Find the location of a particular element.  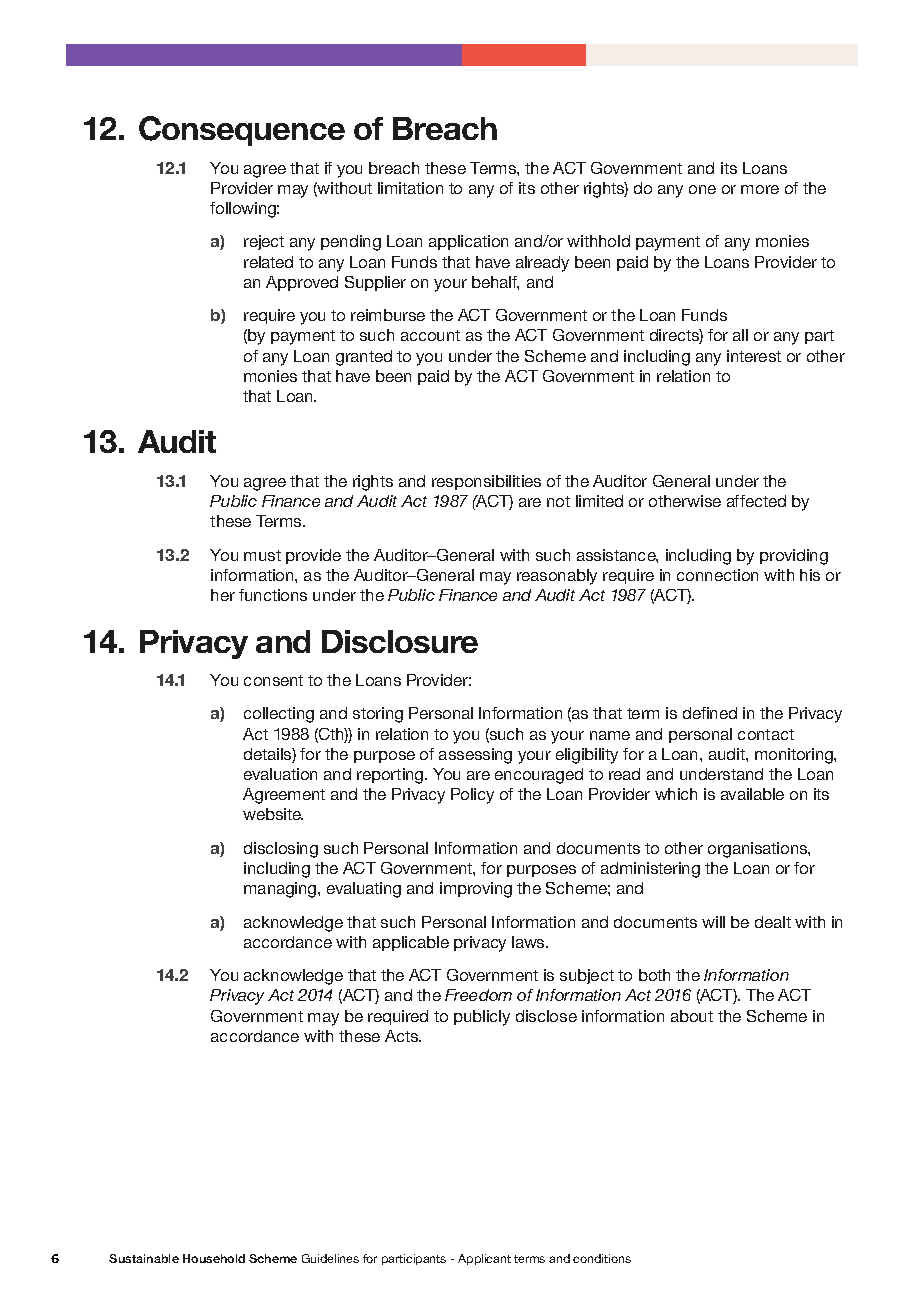

connection is located at coordinates (717, 575).
